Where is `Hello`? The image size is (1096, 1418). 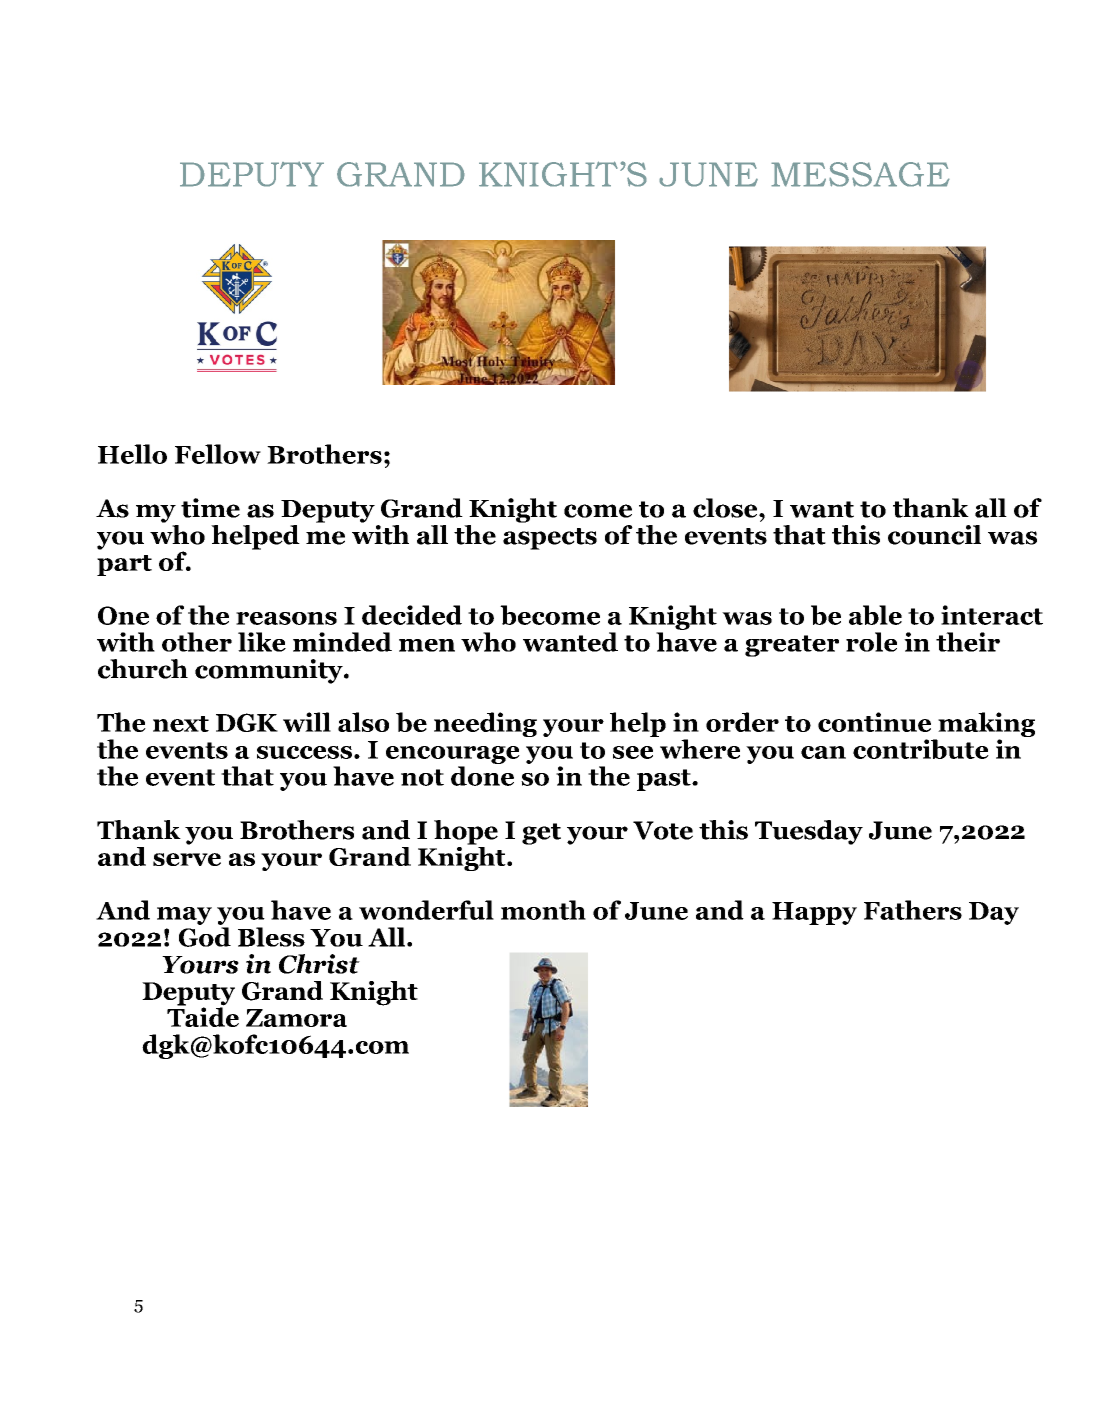 Hello is located at coordinates (132, 454).
